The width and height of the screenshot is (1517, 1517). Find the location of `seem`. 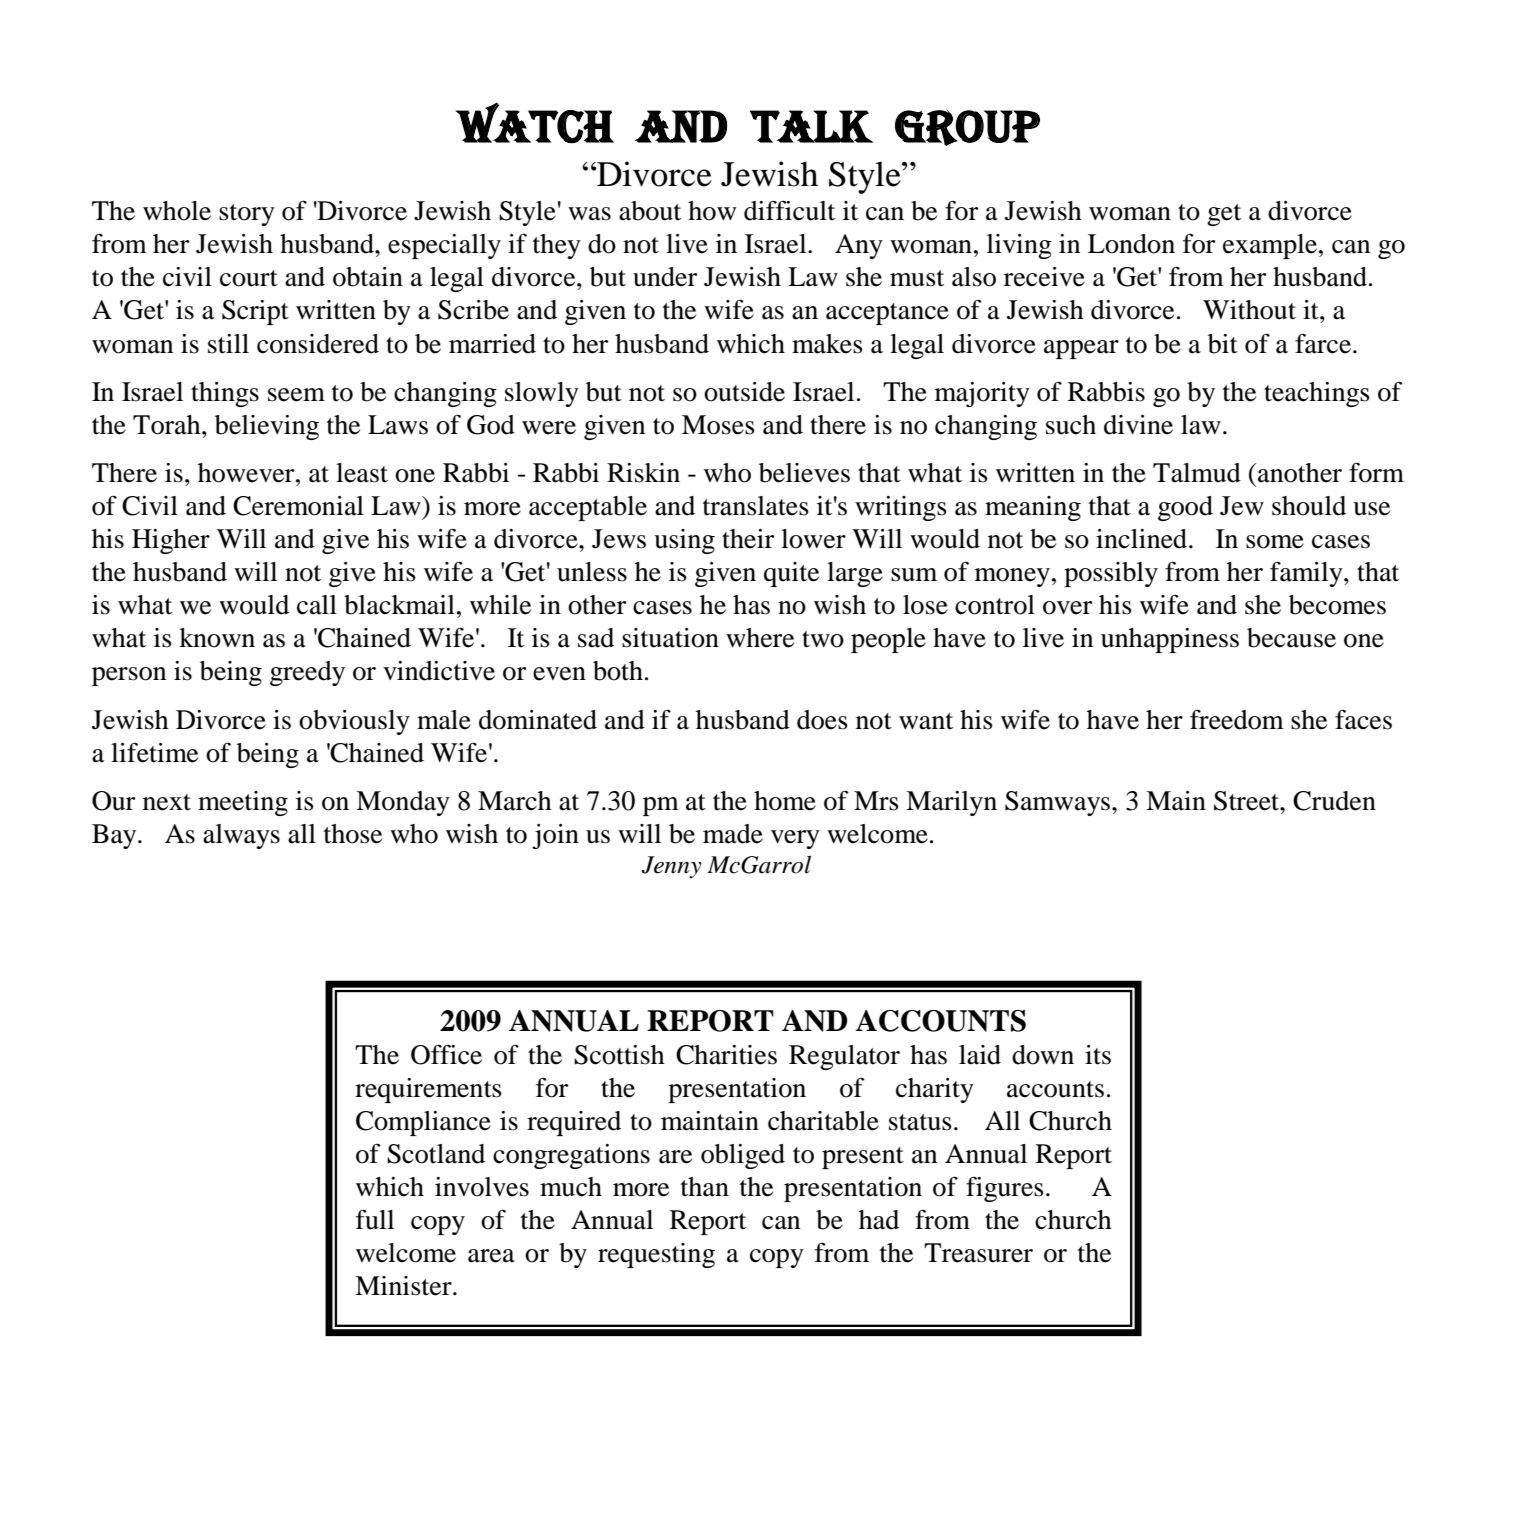

seem is located at coordinates (296, 395).
